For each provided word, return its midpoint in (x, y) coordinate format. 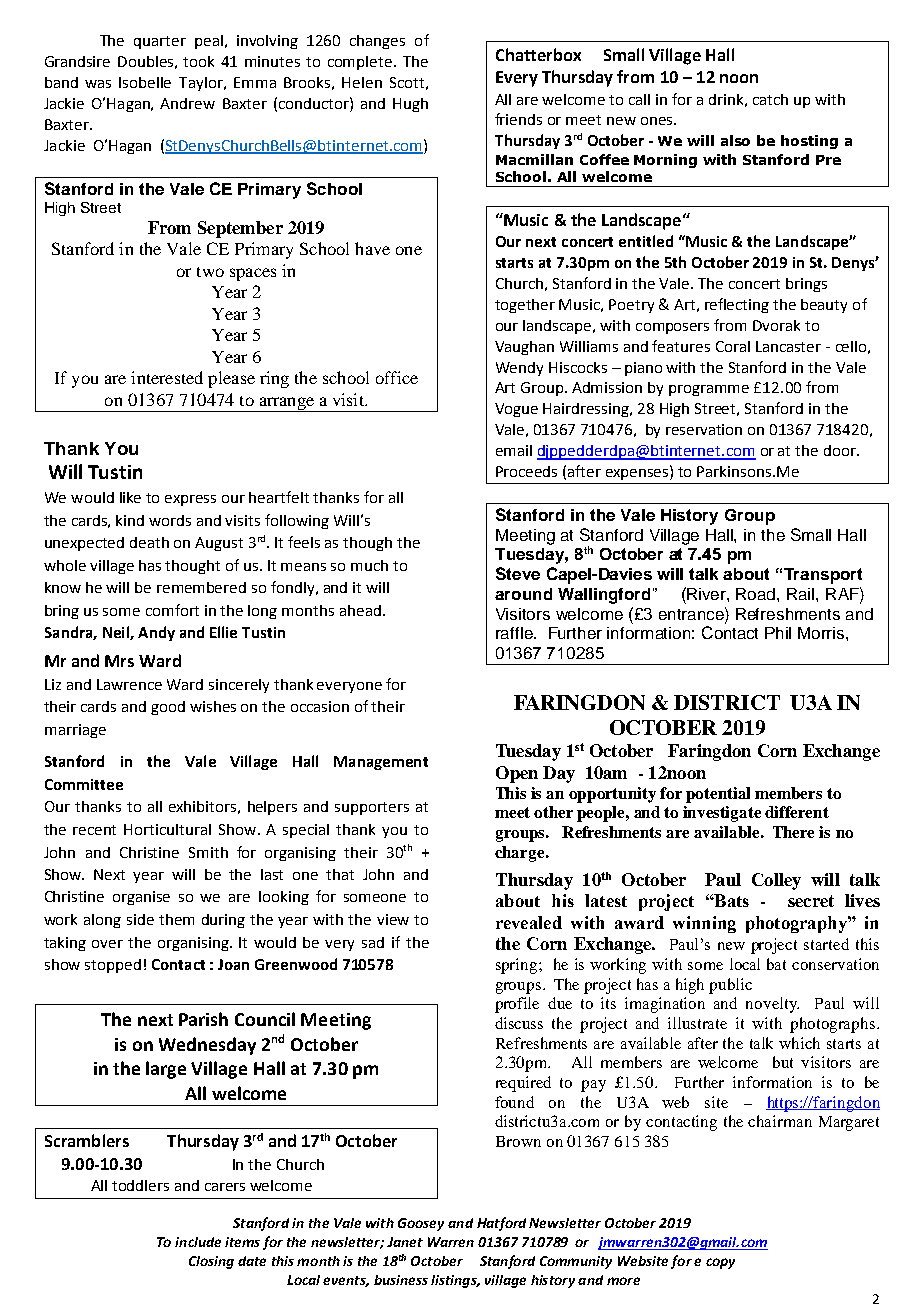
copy (720, 1263)
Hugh (410, 105)
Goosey (421, 1224)
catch (770, 99)
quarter (160, 42)
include (198, 1242)
